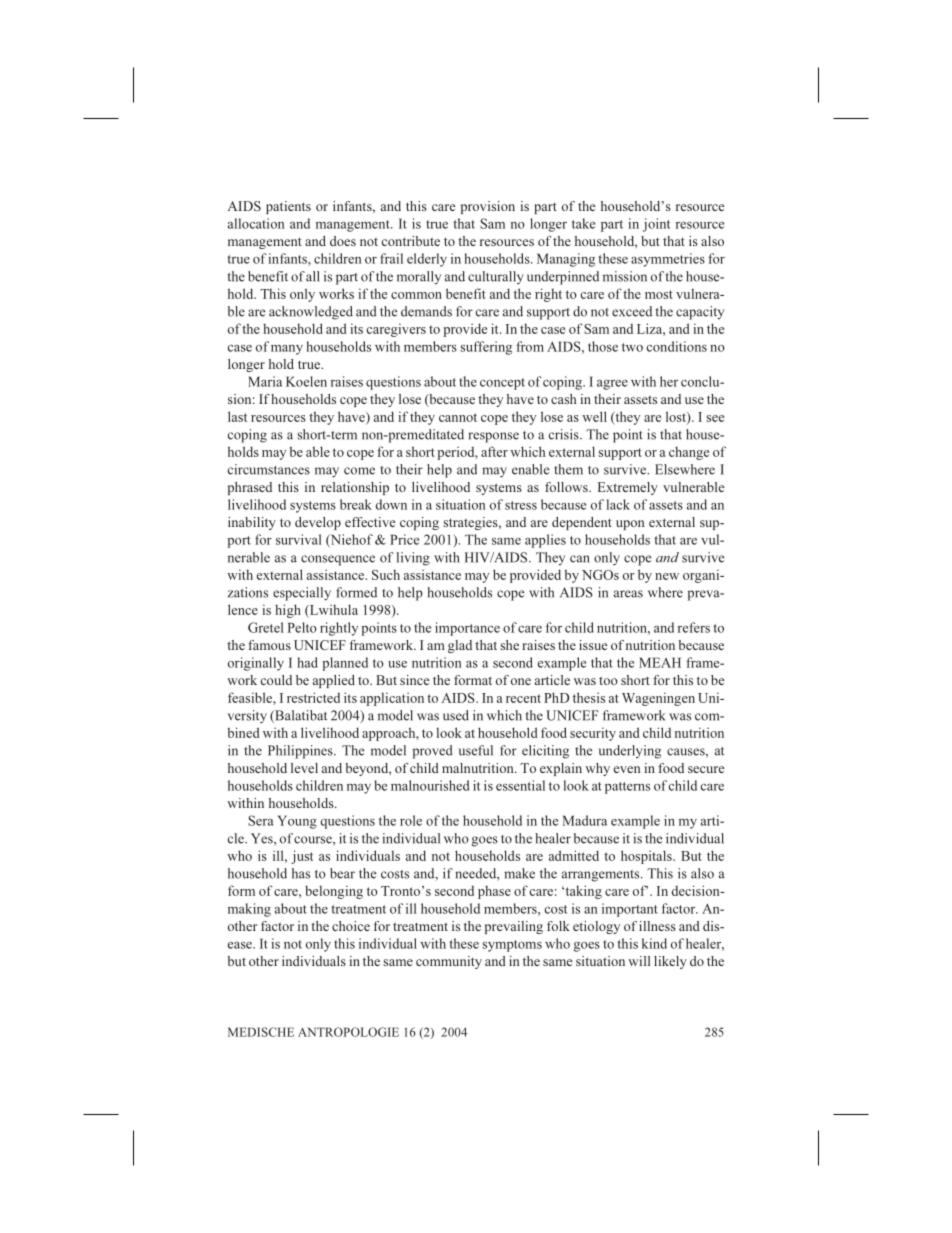 This screenshot has width=952, height=1233. I want to click on too, so click(608, 681).
